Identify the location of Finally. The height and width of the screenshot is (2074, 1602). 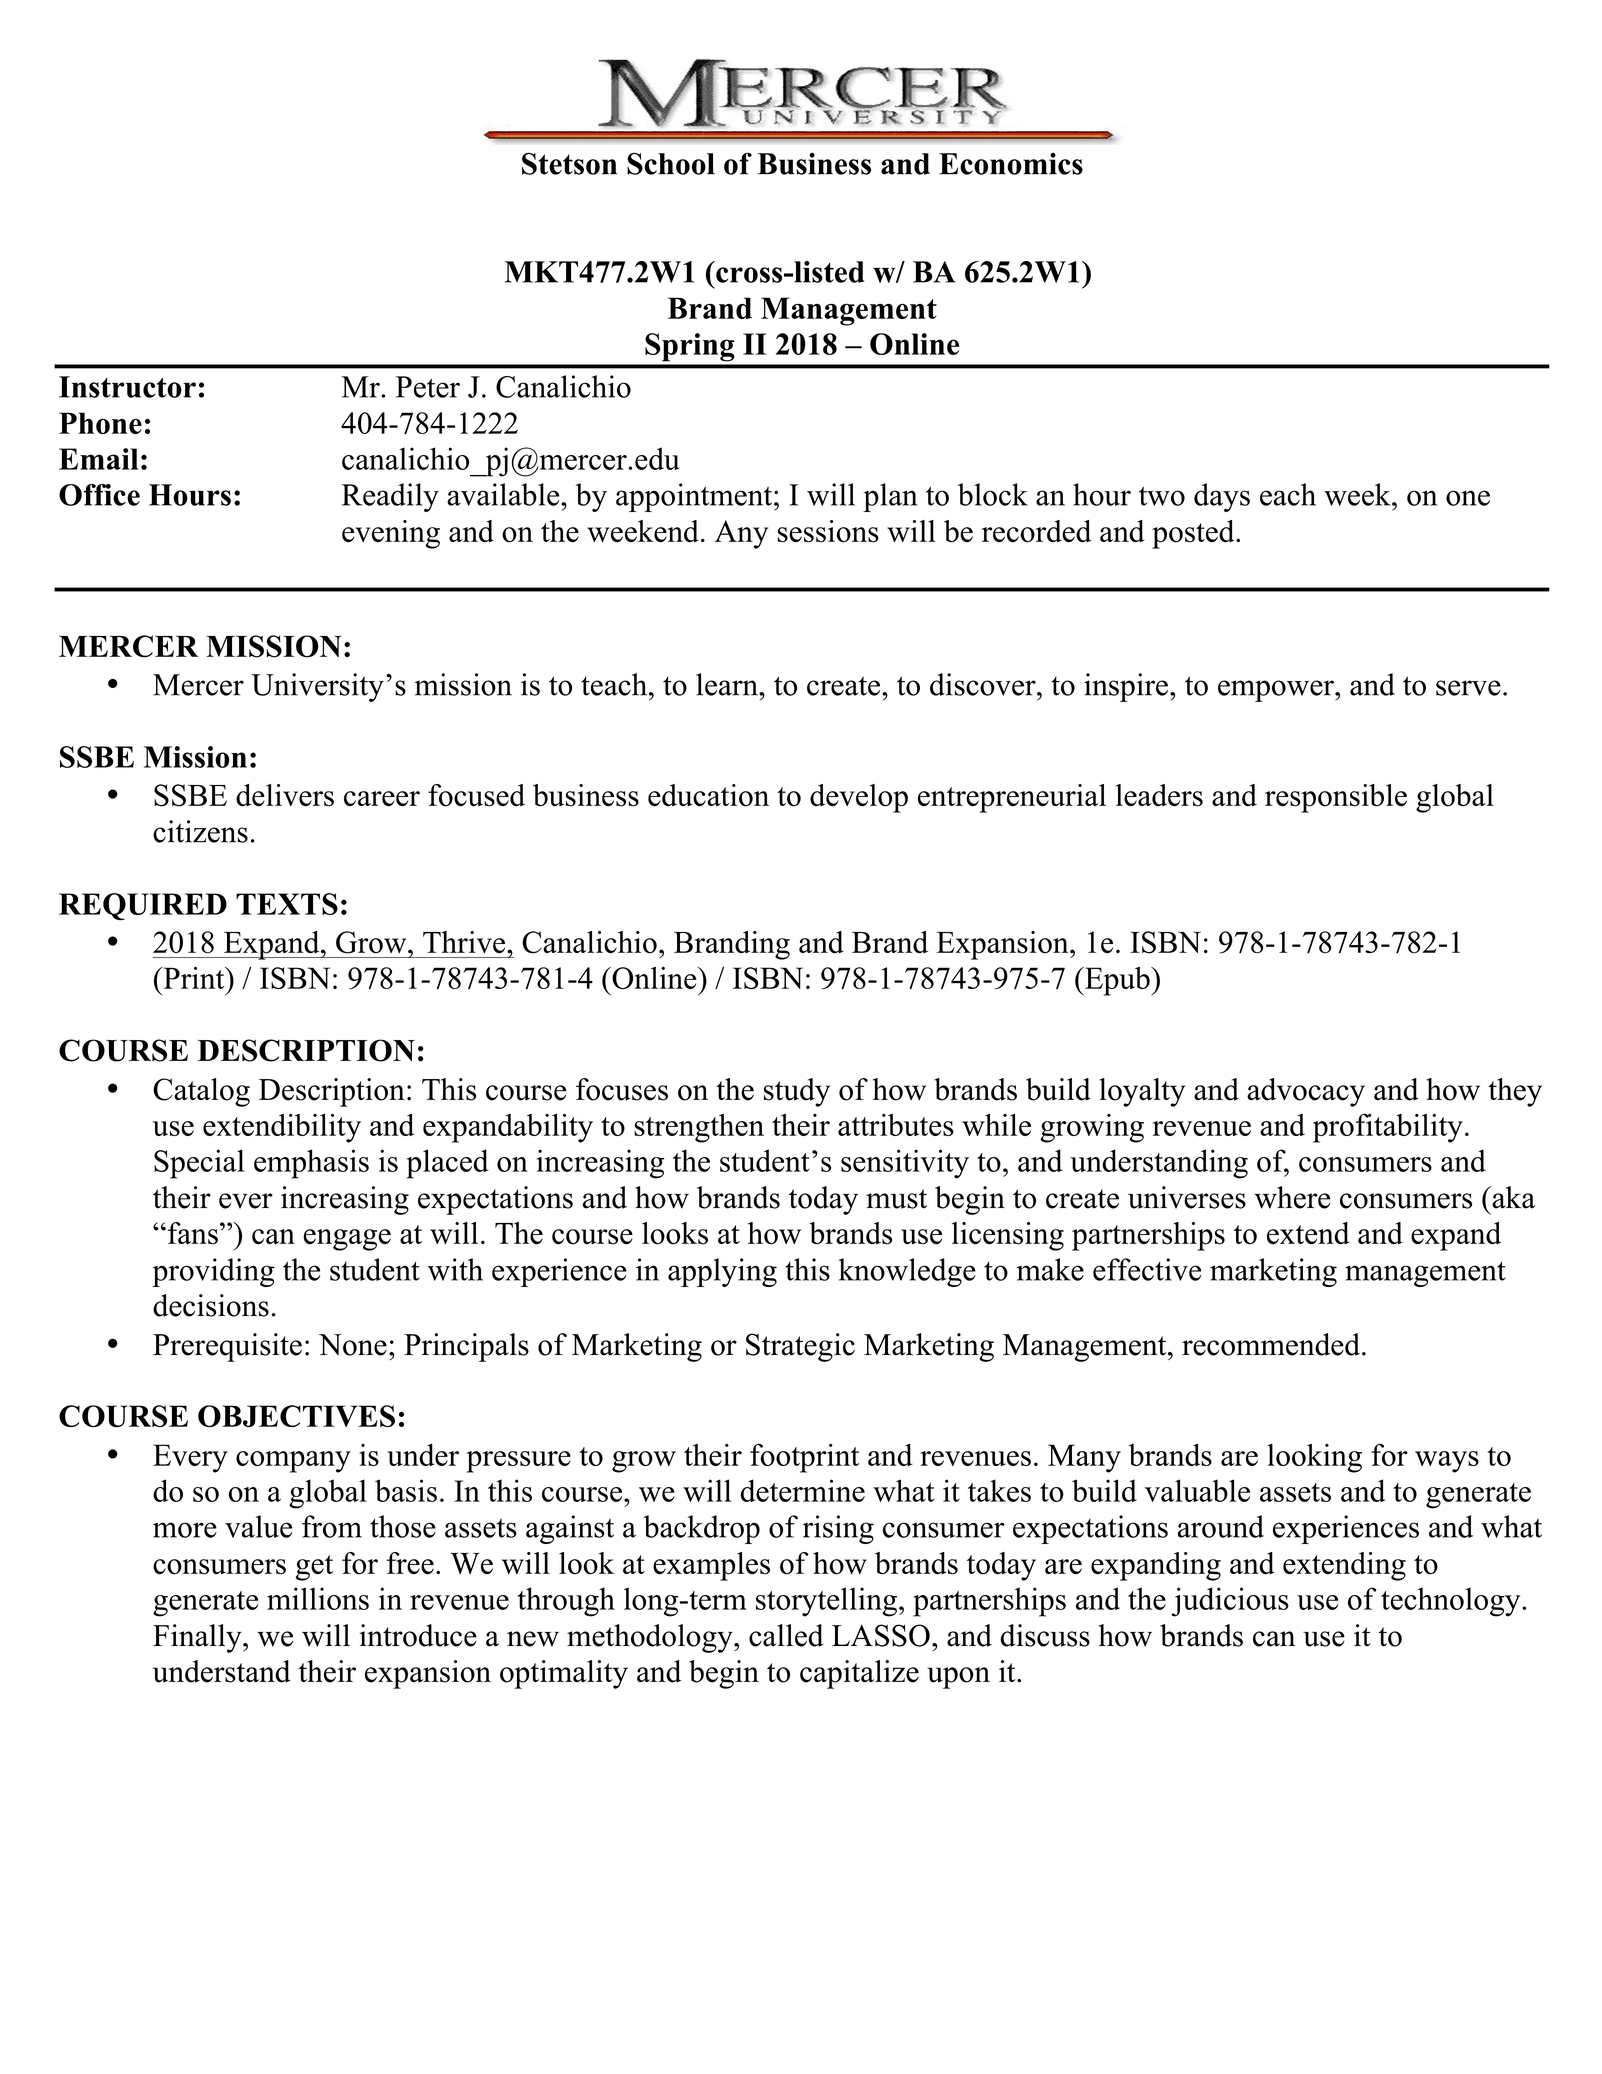
(198, 1638).
